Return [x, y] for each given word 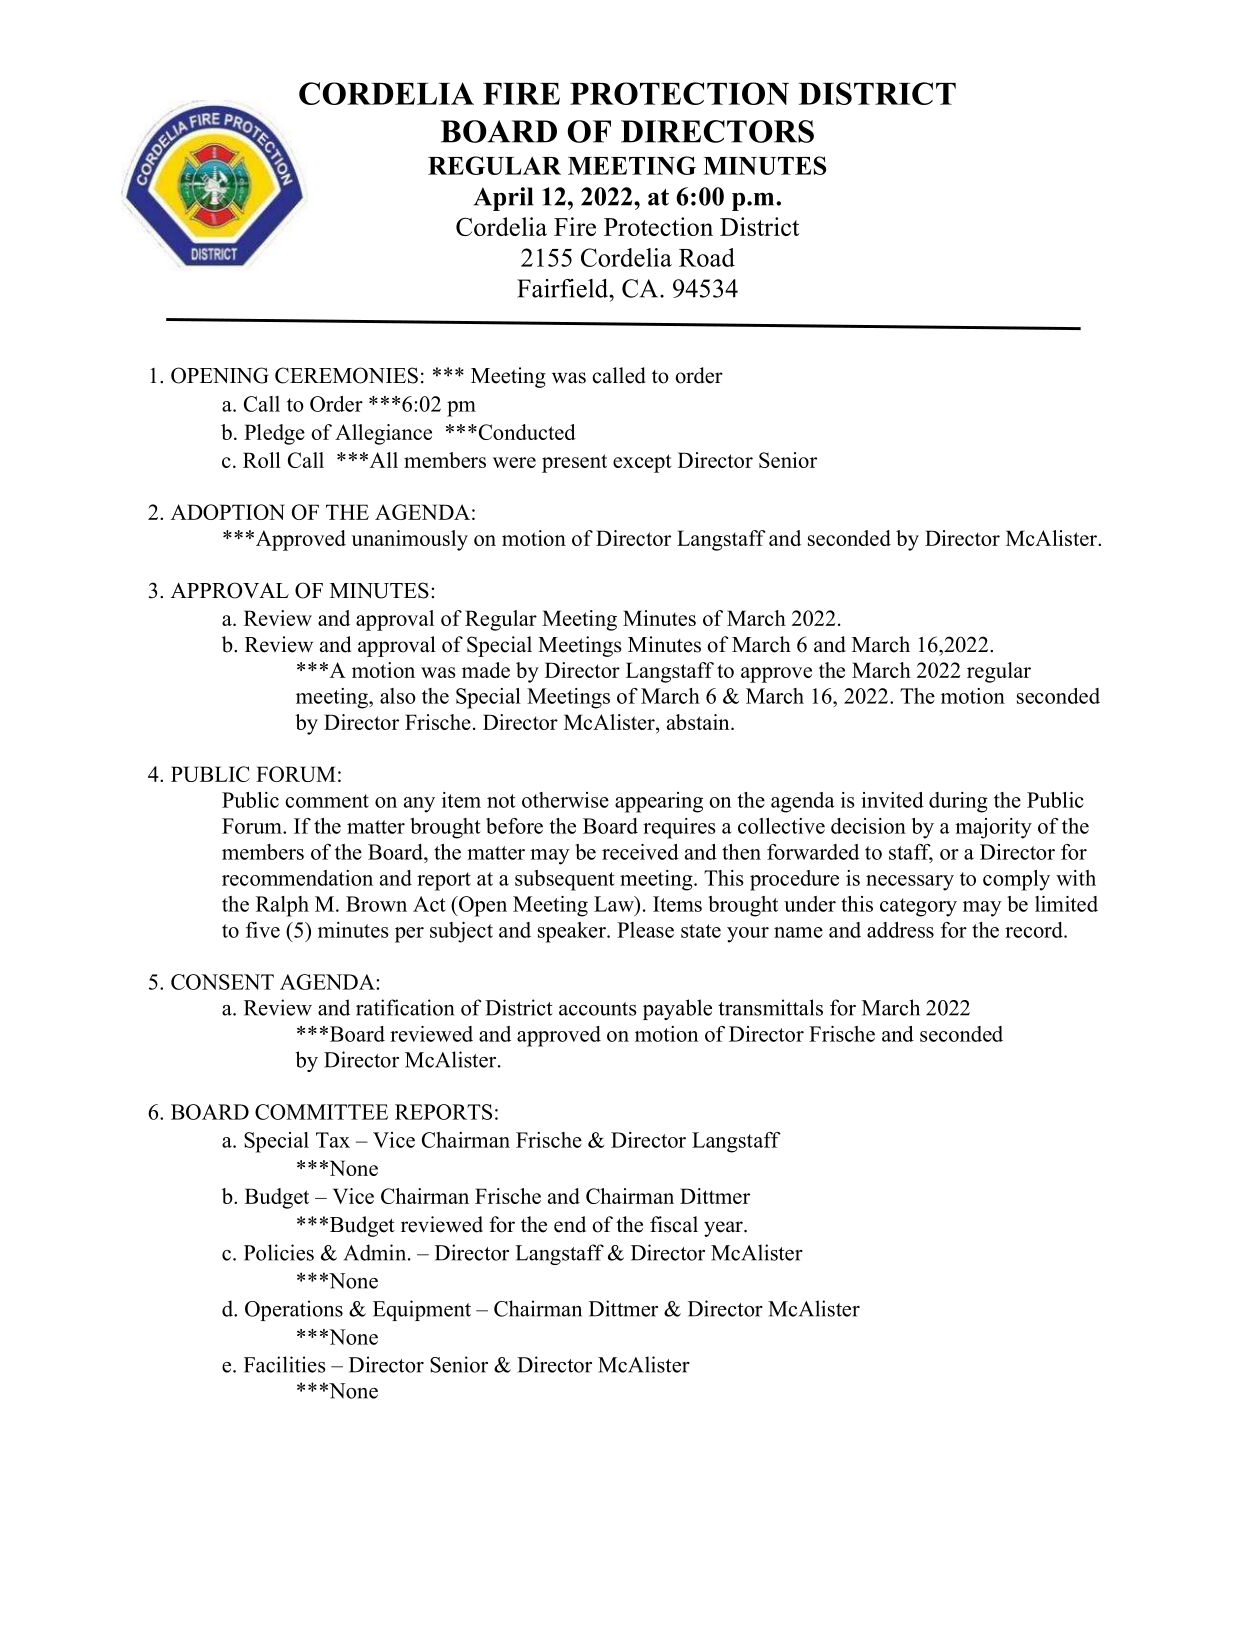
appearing [659, 802]
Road [707, 257]
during [958, 802]
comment [327, 801]
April [503, 199]
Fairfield [564, 288]
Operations [294, 1310]
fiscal [674, 1224]
